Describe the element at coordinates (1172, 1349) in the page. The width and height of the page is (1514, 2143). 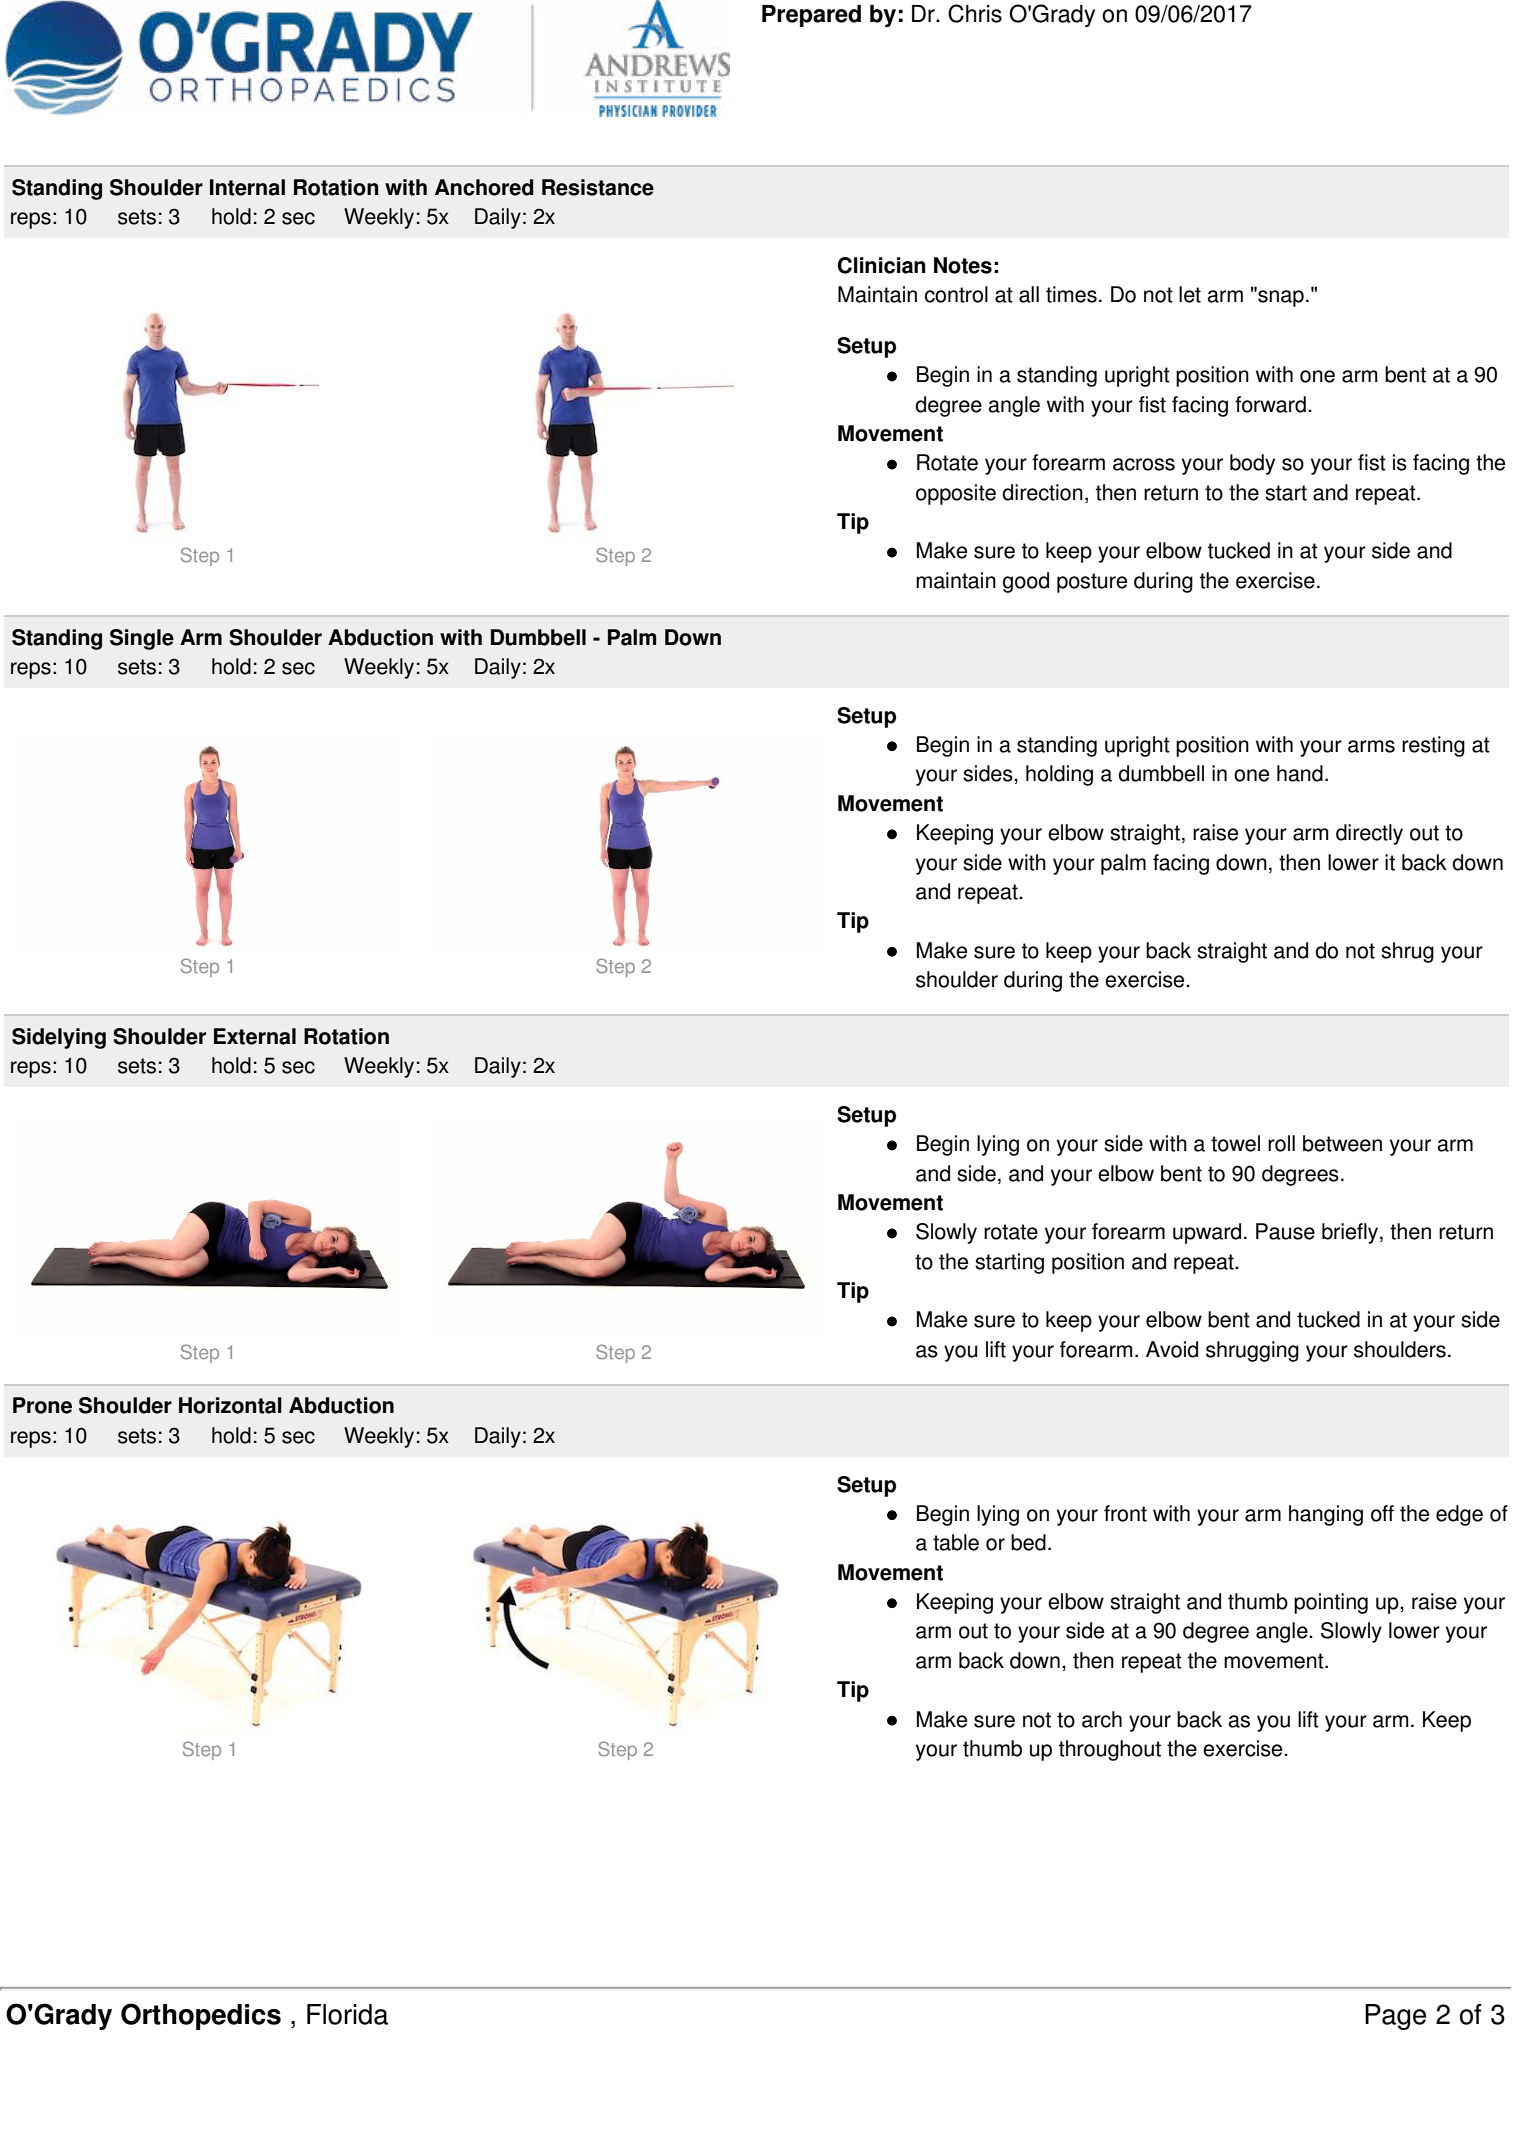
I see `Avoid` at that location.
